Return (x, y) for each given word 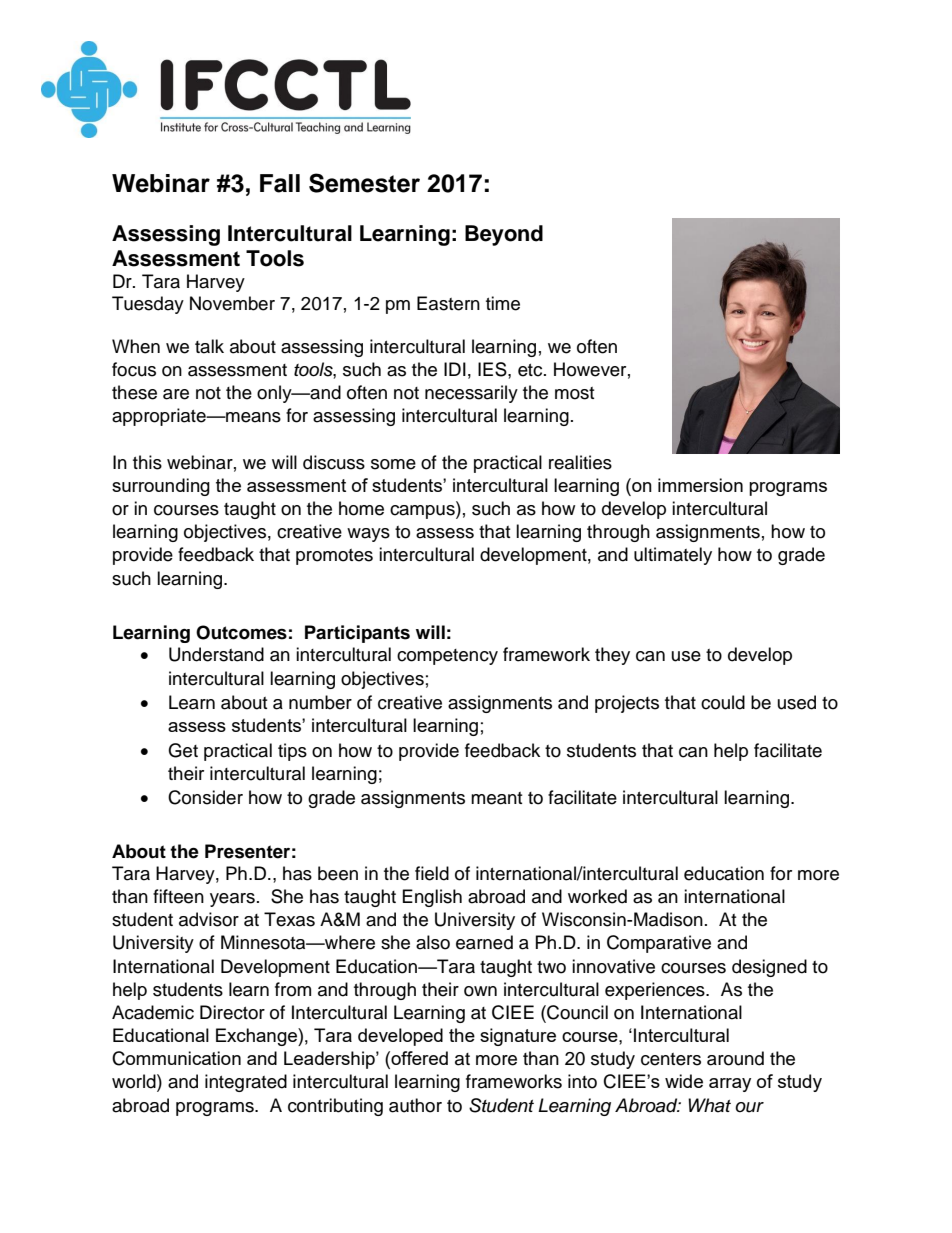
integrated (246, 1083)
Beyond (504, 235)
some (393, 464)
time (503, 303)
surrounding (161, 487)
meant (496, 798)
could (723, 702)
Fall (280, 183)
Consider (205, 797)
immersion (700, 485)
